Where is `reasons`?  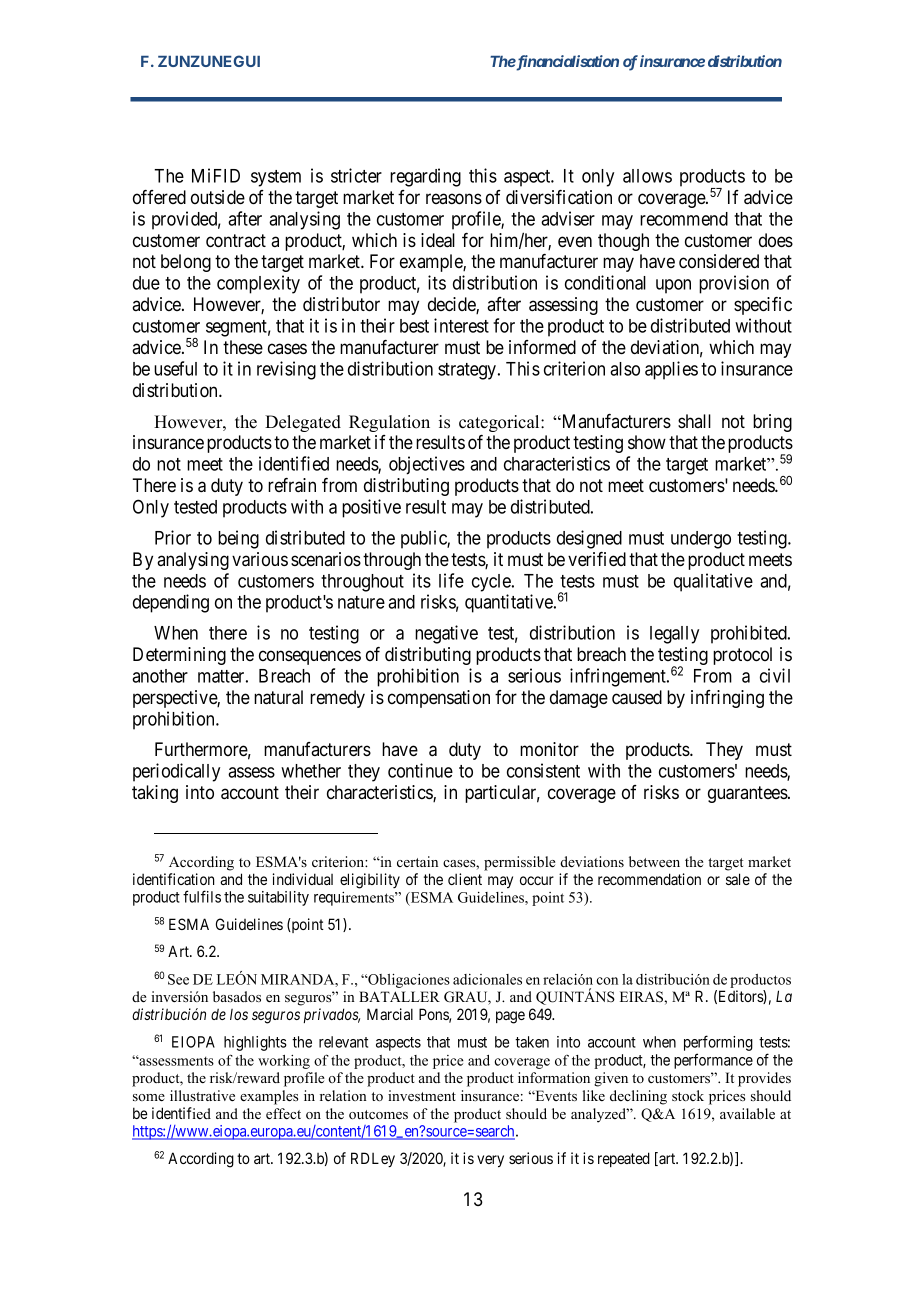
reasons is located at coordinates (454, 199).
